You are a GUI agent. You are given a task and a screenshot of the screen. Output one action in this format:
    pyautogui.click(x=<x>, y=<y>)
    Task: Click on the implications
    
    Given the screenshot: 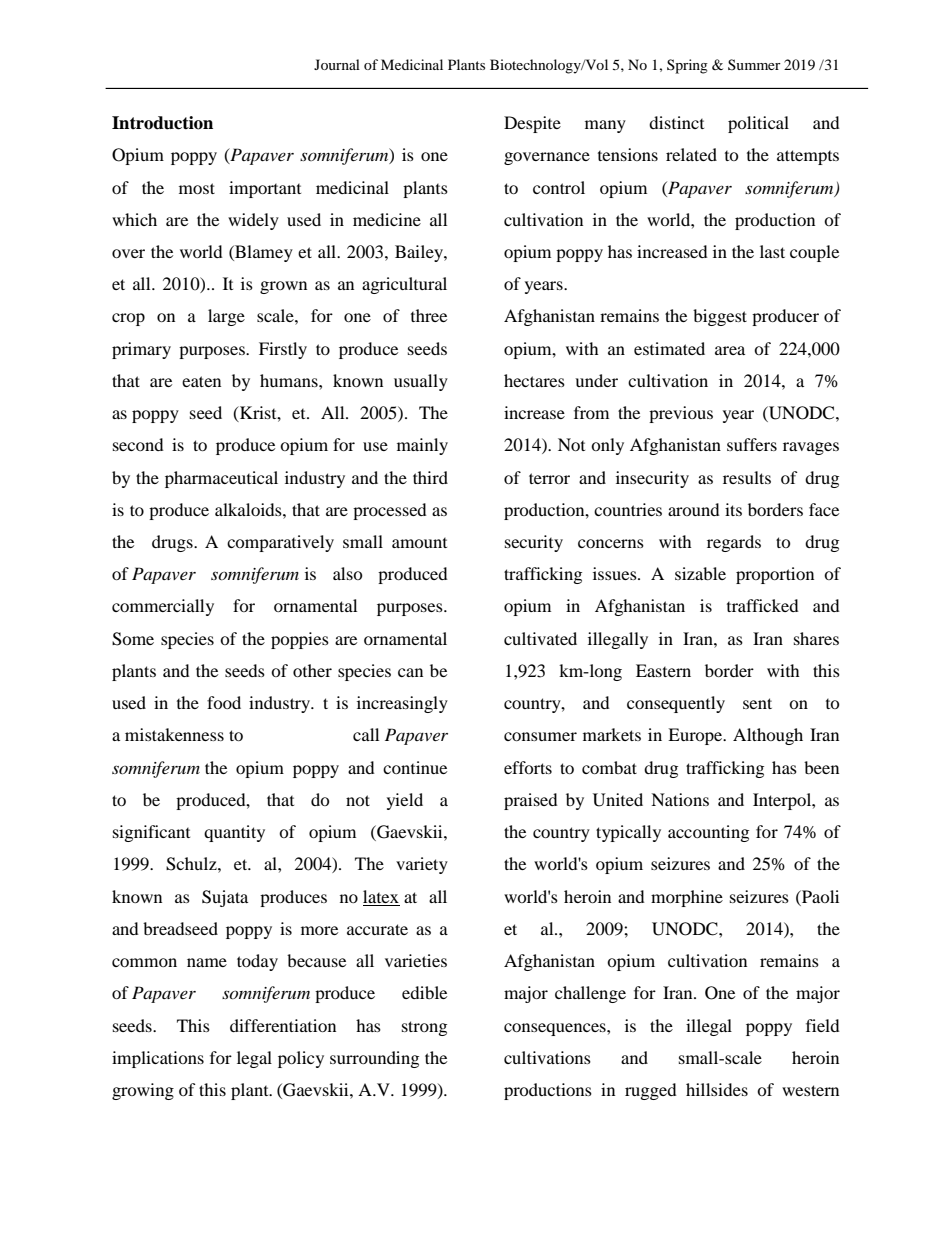 What is the action you would take?
    pyautogui.click(x=158, y=1059)
